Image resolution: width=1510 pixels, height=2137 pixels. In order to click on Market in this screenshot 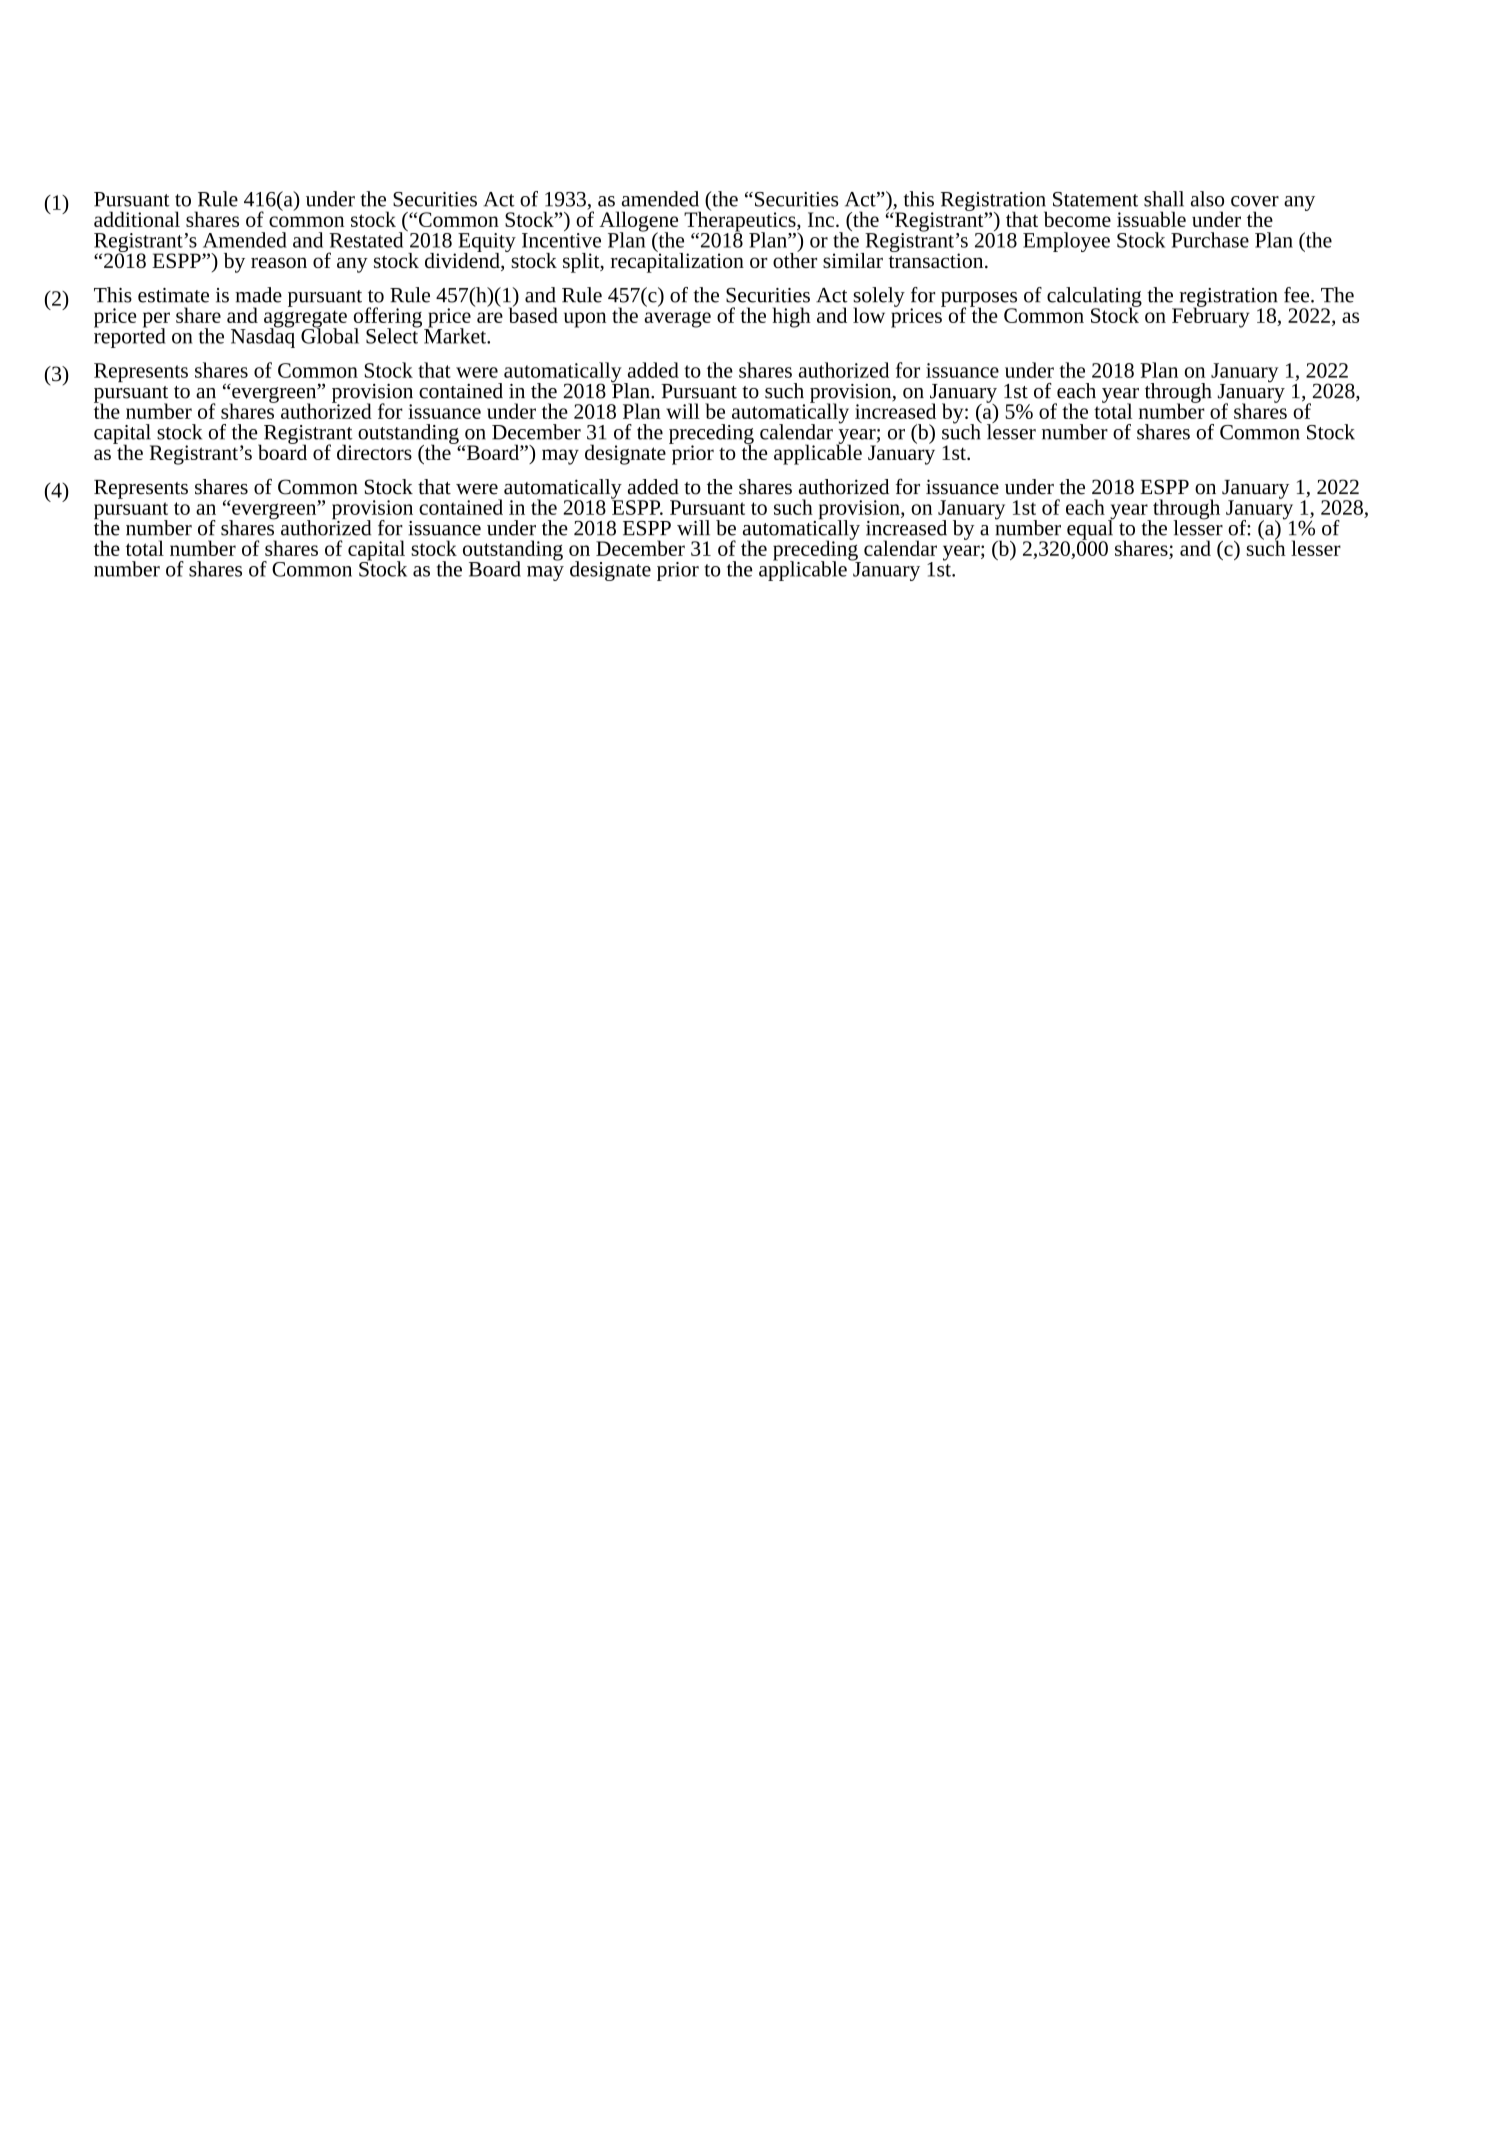, I will do `click(456, 335)`.
